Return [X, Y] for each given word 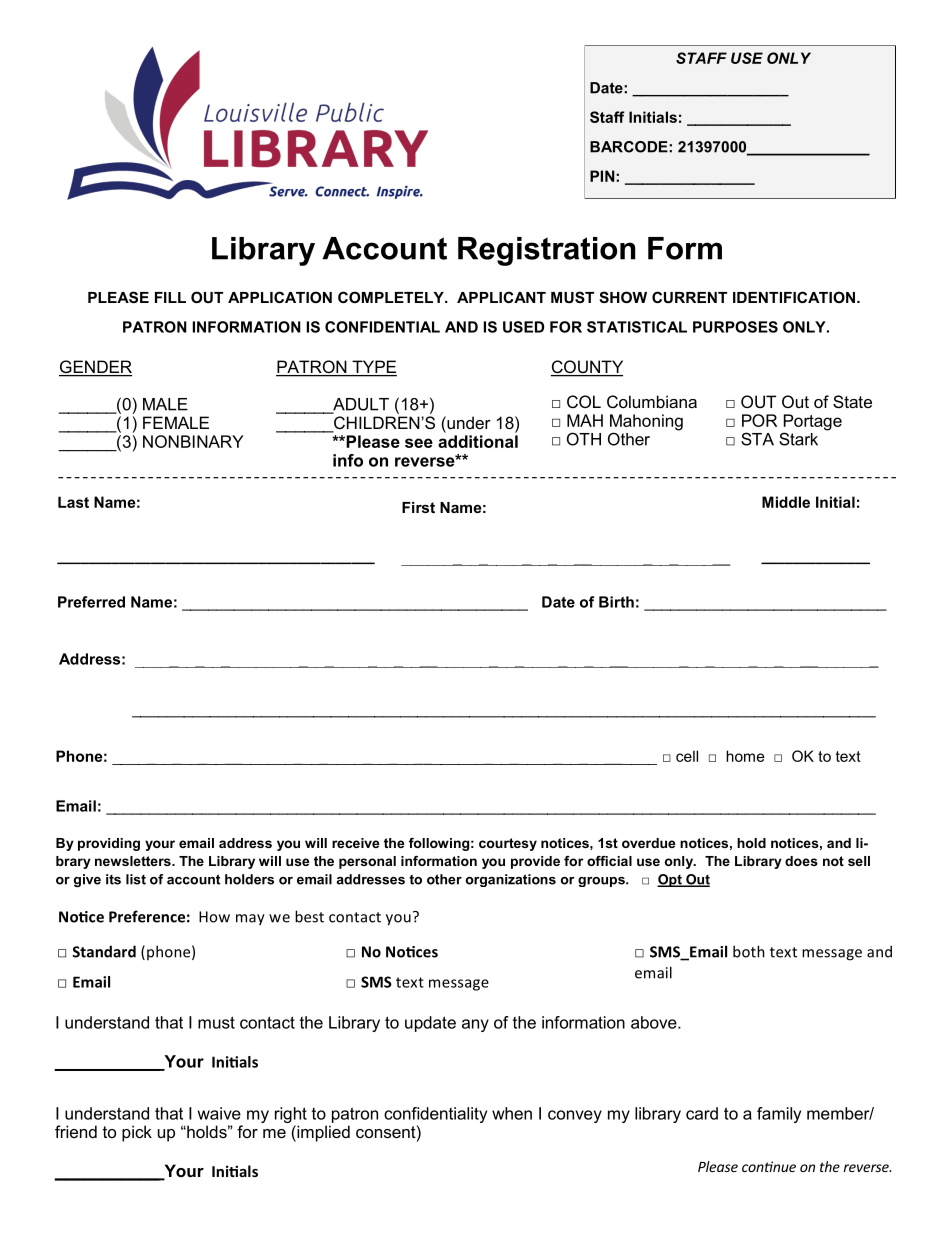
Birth [616, 602]
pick [137, 1133]
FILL [170, 297]
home [745, 756]
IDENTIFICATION [795, 297]
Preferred [91, 602]
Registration [546, 251]
